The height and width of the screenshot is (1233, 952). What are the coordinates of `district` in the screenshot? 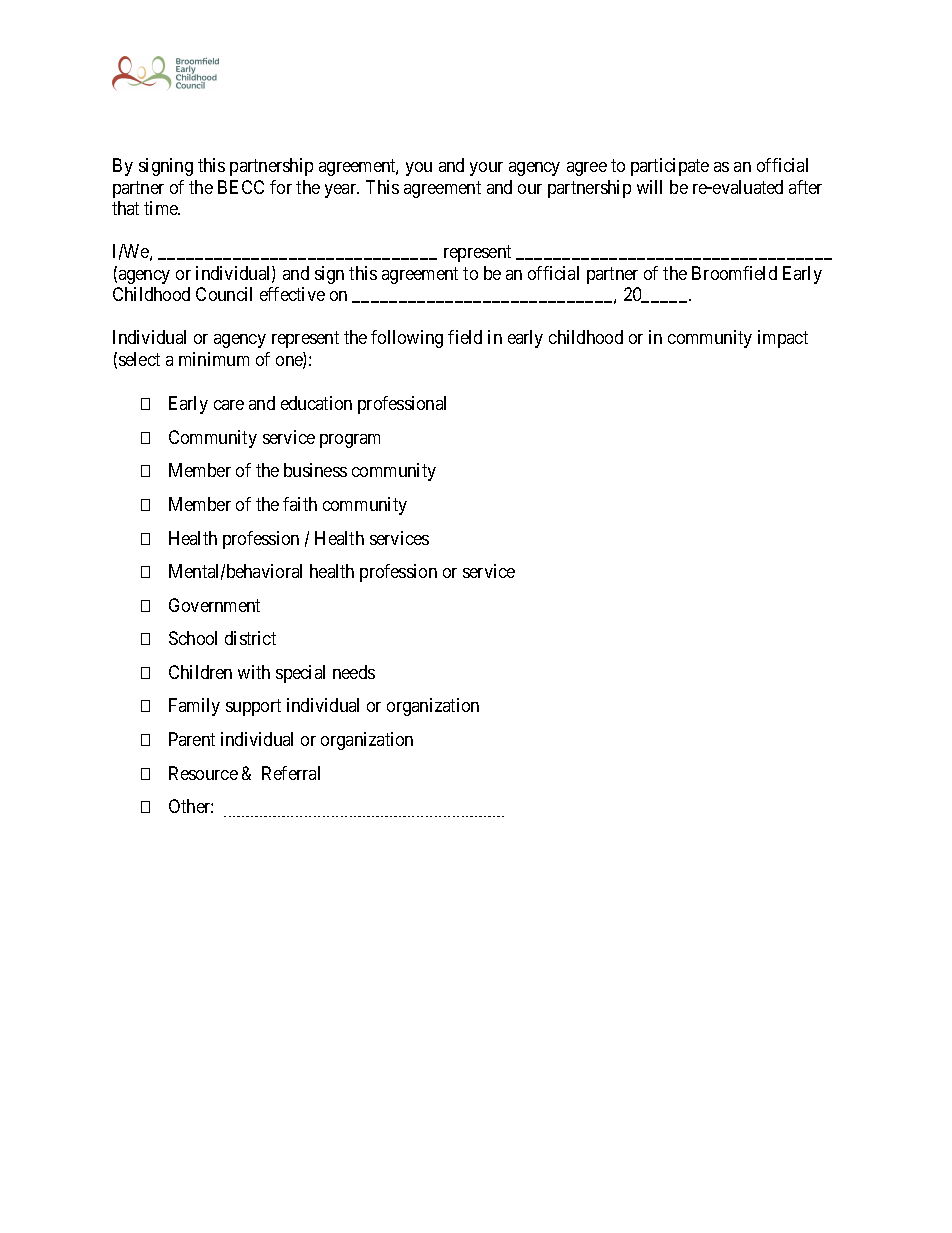 It's located at (250, 638).
